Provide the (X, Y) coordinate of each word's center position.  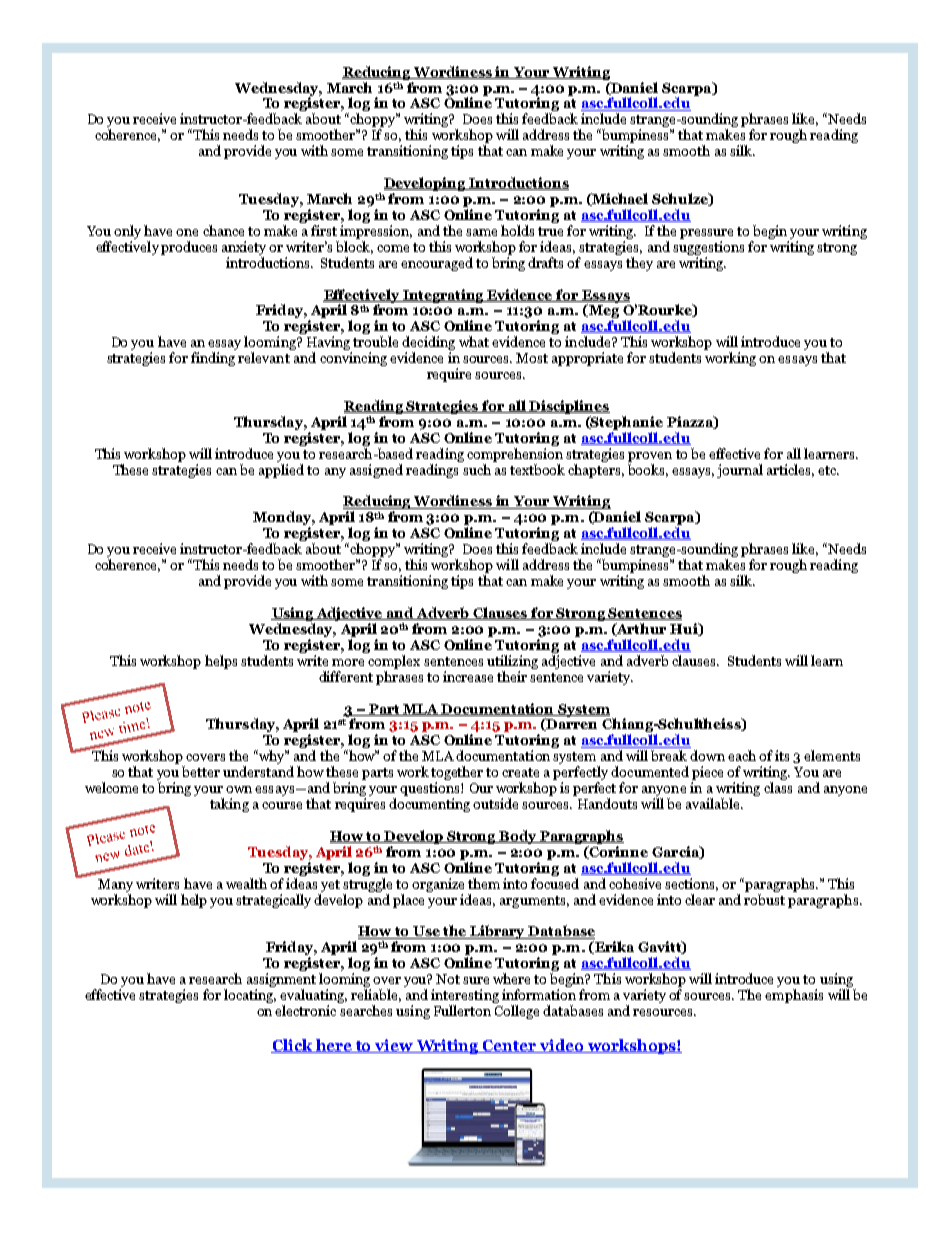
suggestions (708, 248)
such (477, 469)
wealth (246, 883)
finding (213, 359)
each (742, 755)
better (201, 771)
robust (764, 898)
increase (468, 676)
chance (223, 230)
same (481, 232)
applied (281, 471)
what (474, 341)
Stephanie (626, 423)
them (484, 883)
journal (740, 471)
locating (250, 996)
